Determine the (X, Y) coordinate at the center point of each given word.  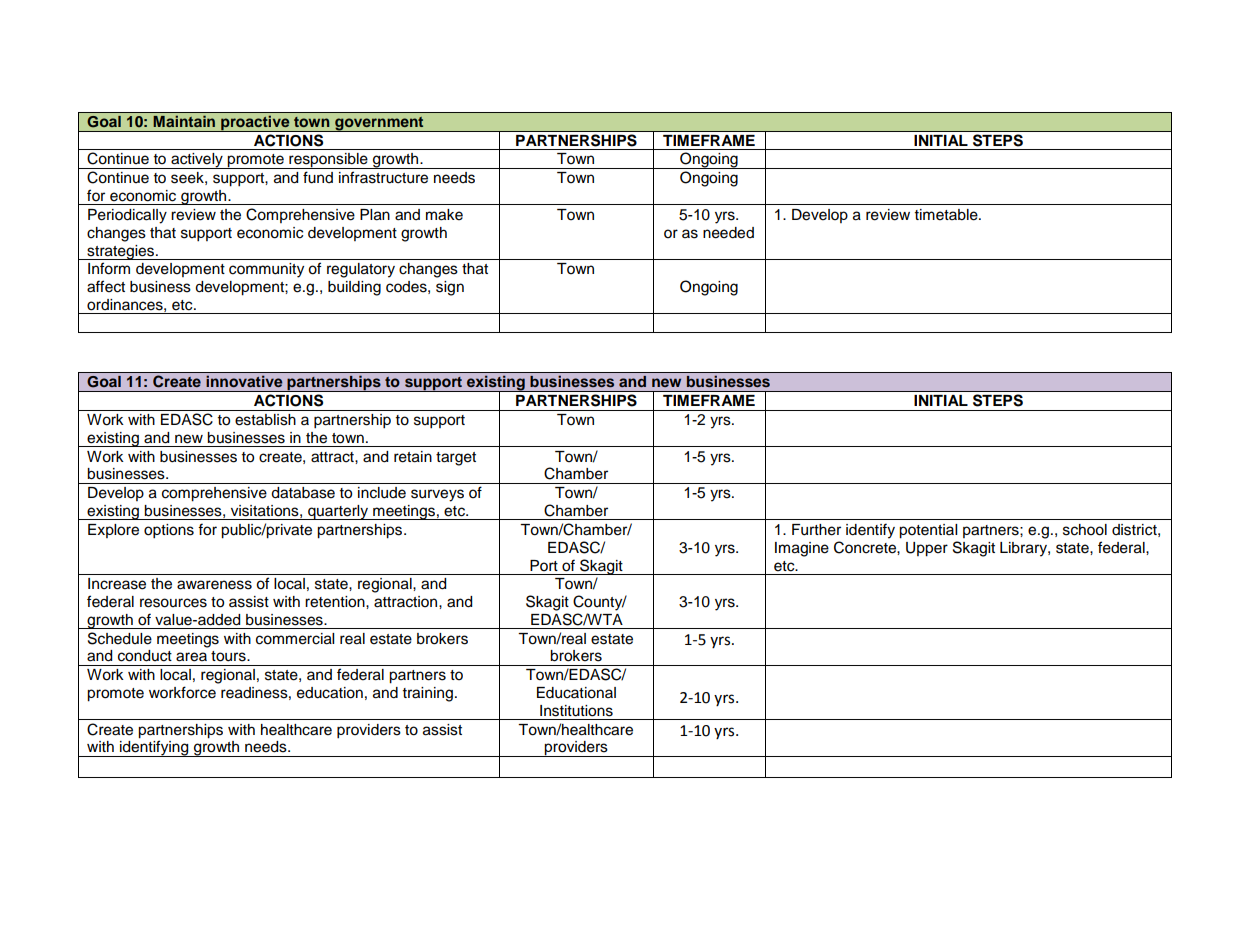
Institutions (576, 711)
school (1085, 530)
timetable (947, 215)
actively (197, 161)
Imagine (802, 549)
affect (106, 286)
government (379, 124)
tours (229, 656)
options (169, 531)
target (456, 459)
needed (728, 233)
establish (265, 420)
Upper (927, 549)
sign (450, 288)
